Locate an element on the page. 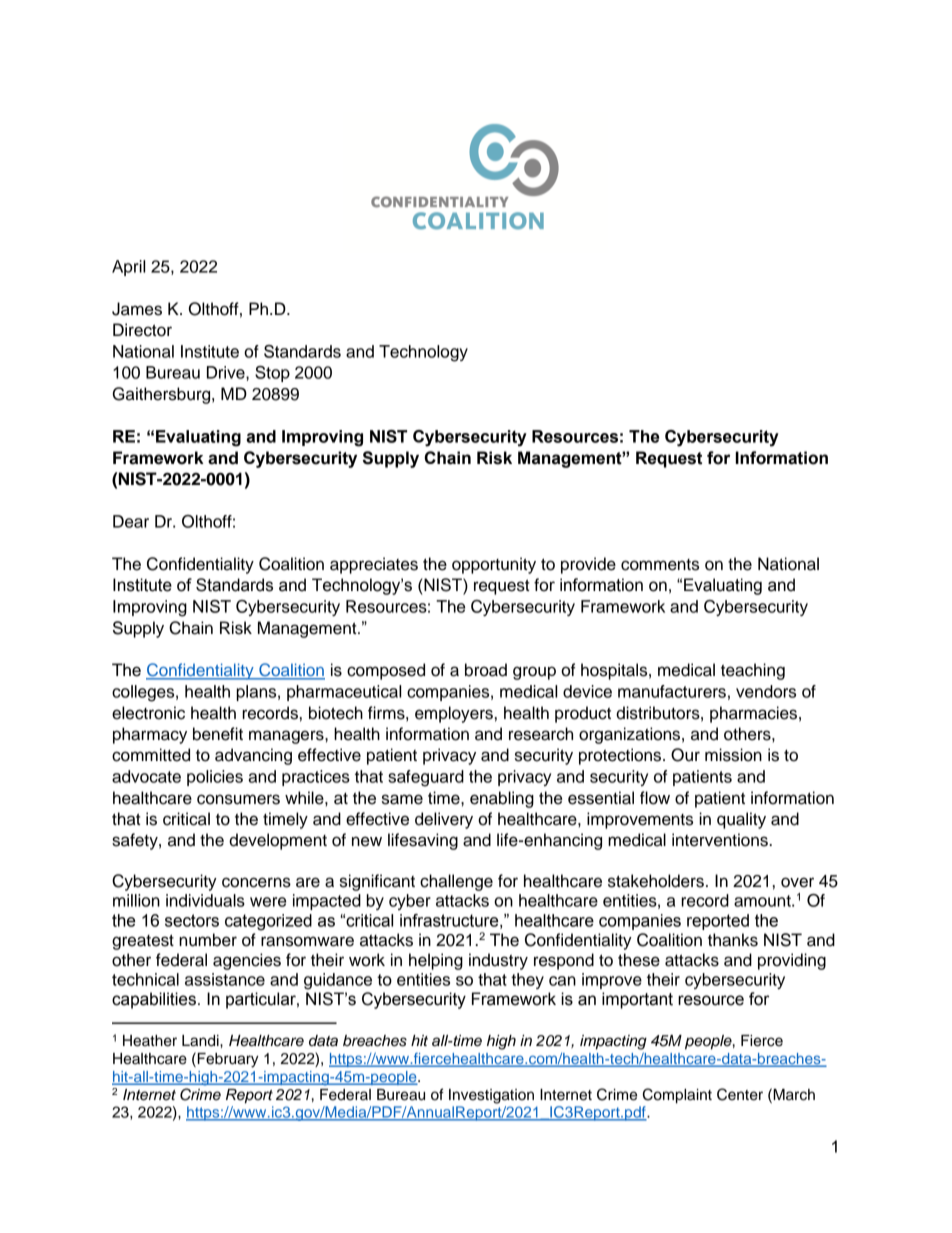 This document has height=1233, width=952. comments is located at coordinates (660, 565).
